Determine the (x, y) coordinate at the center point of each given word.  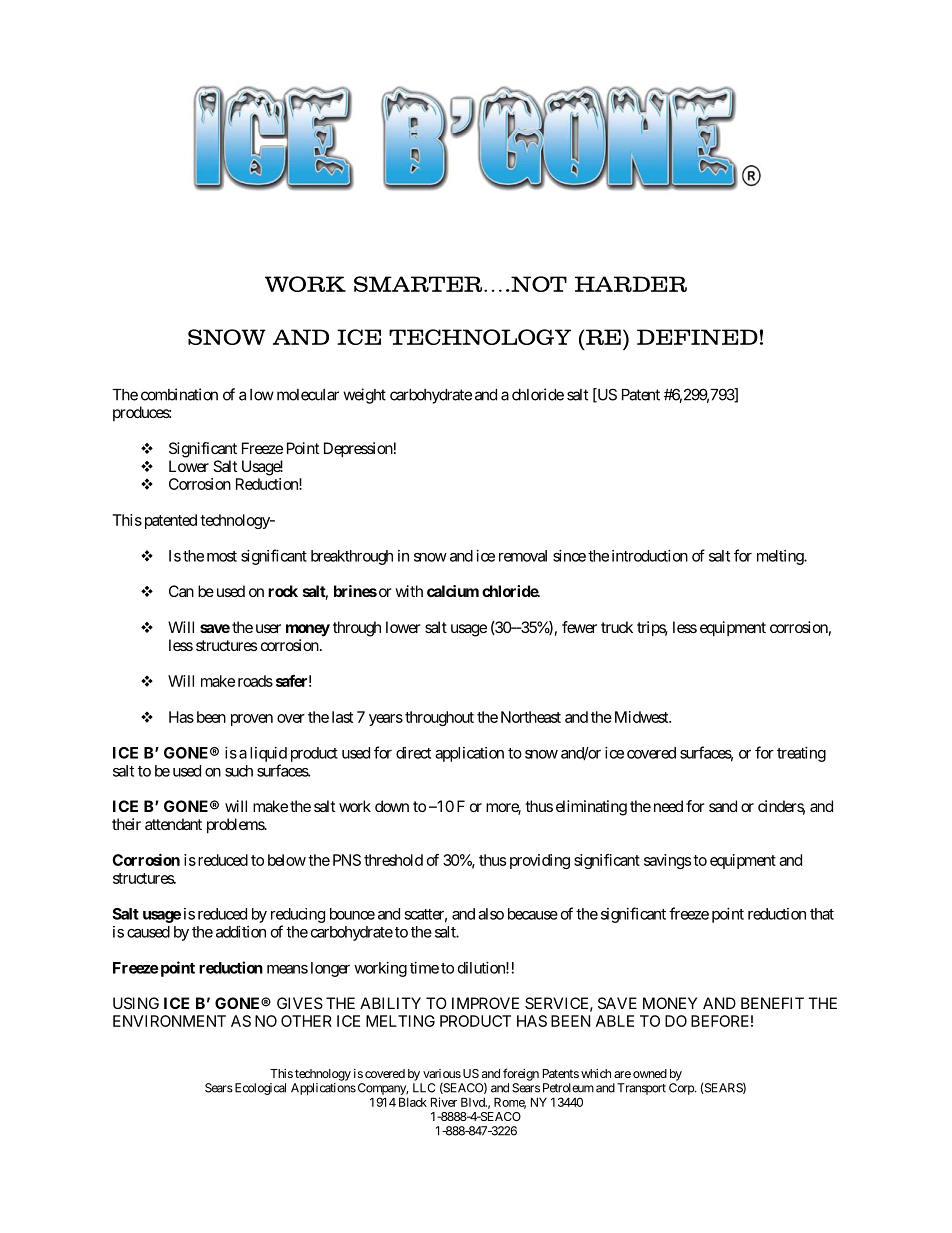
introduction (650, 556)
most (222, 556)
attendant (173, 824)
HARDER (631, 284)
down (392, 806)
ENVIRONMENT (169, 1021)
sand (723, 806)
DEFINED (697, 337)
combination (179, 394)
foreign (521, 1074)
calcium (453, 591)
